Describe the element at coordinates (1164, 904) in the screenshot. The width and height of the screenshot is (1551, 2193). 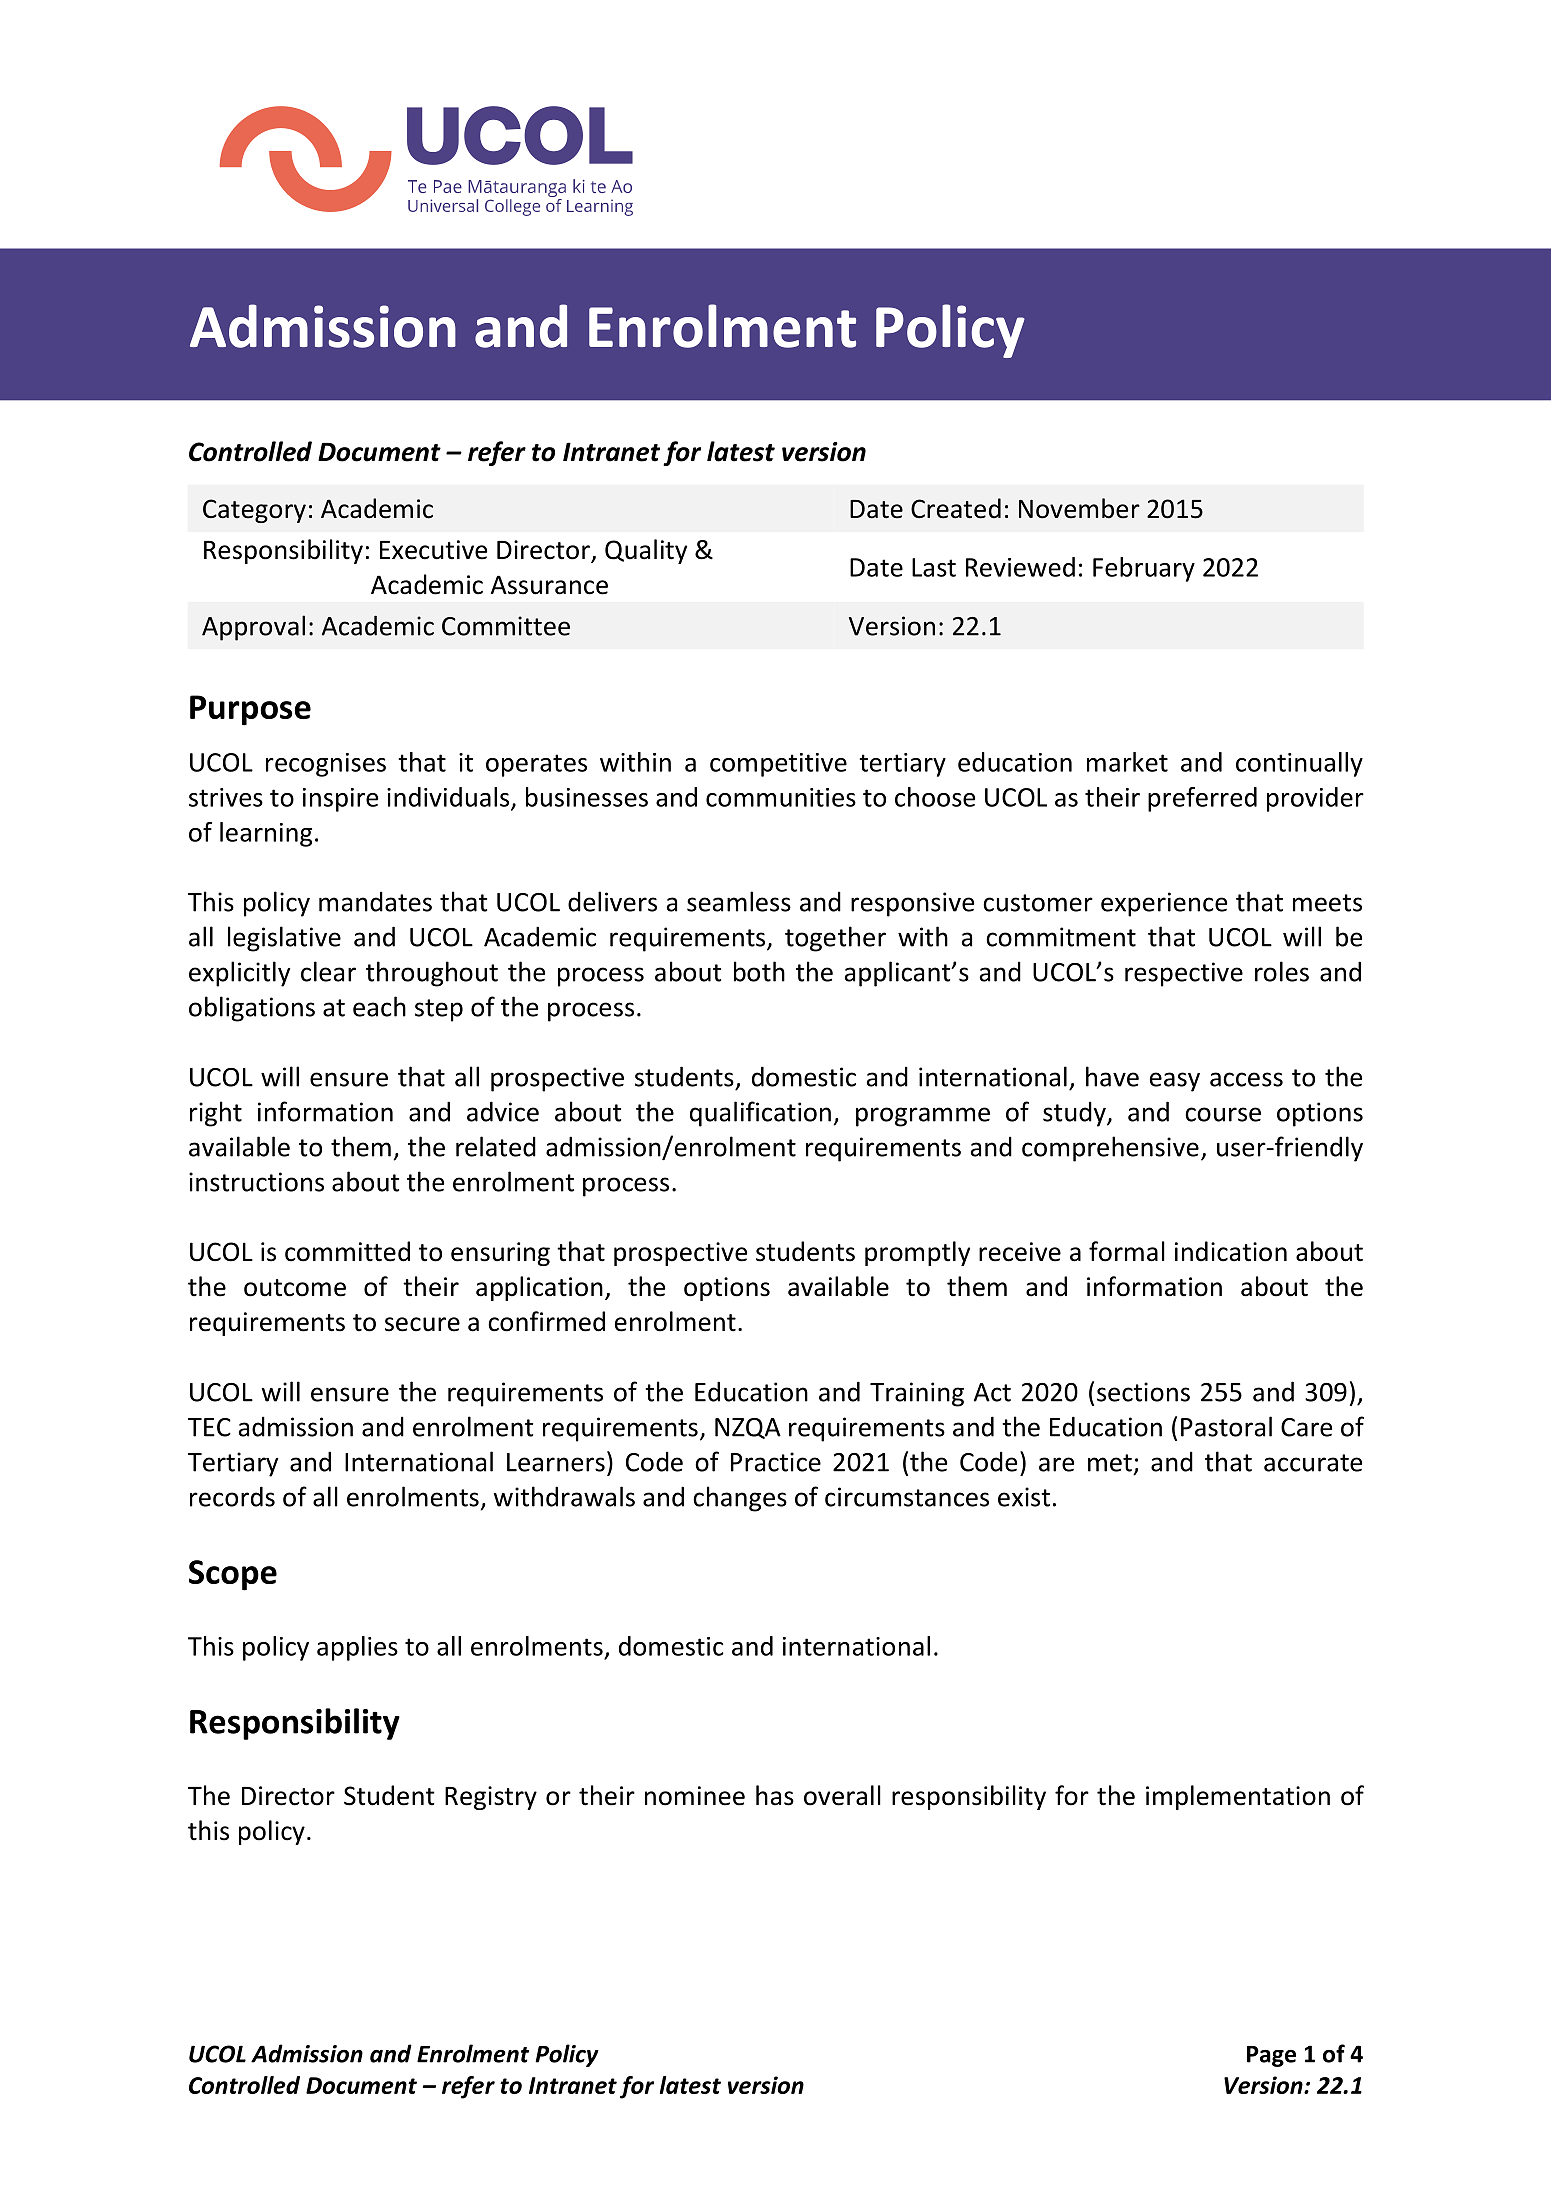
I see `experience` at that location.
